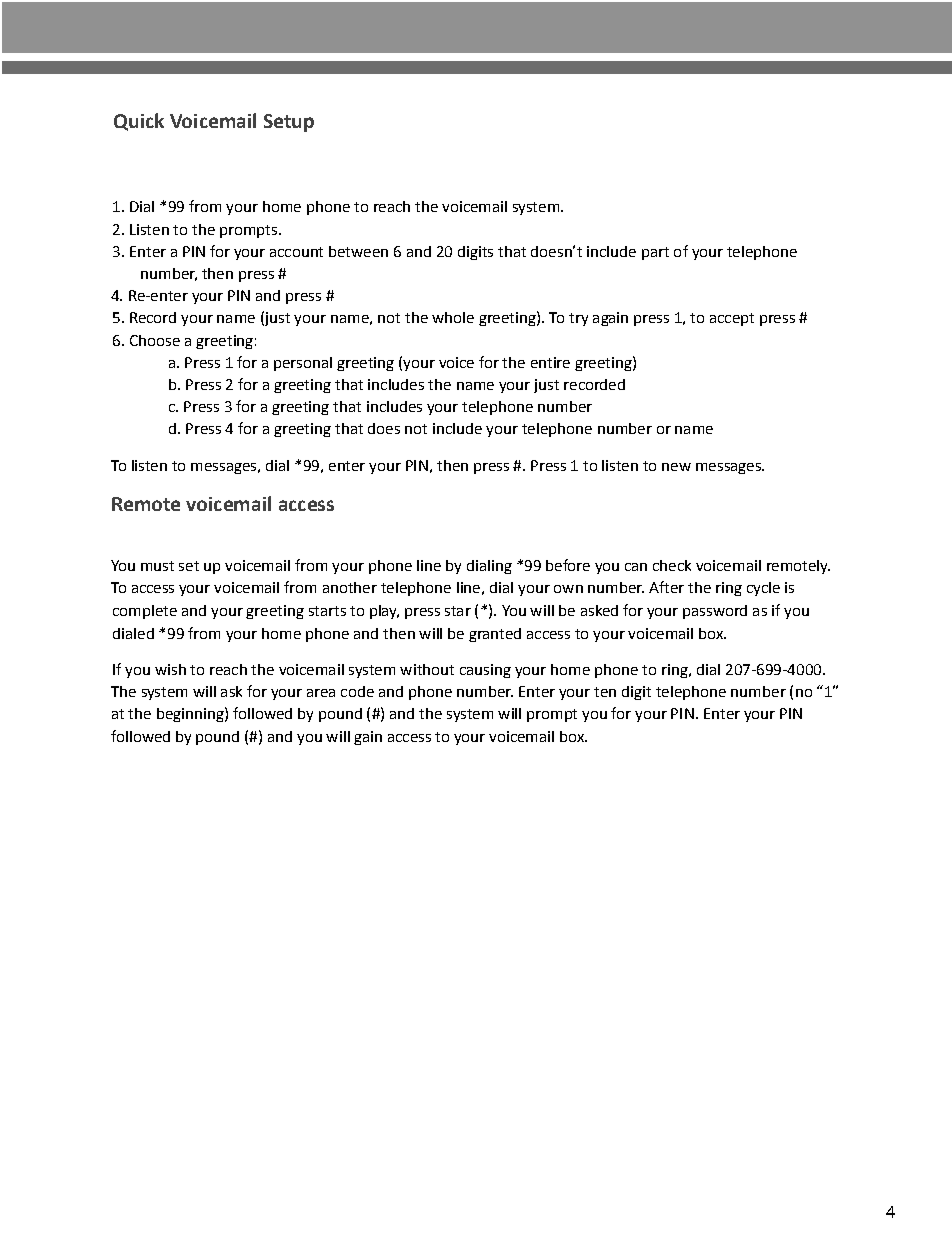 This screenshot has width=952, height=1233. What do you see at coordinates (453, 317) in the screenshot?
I see `whole` at bounding box center [453, 317].
